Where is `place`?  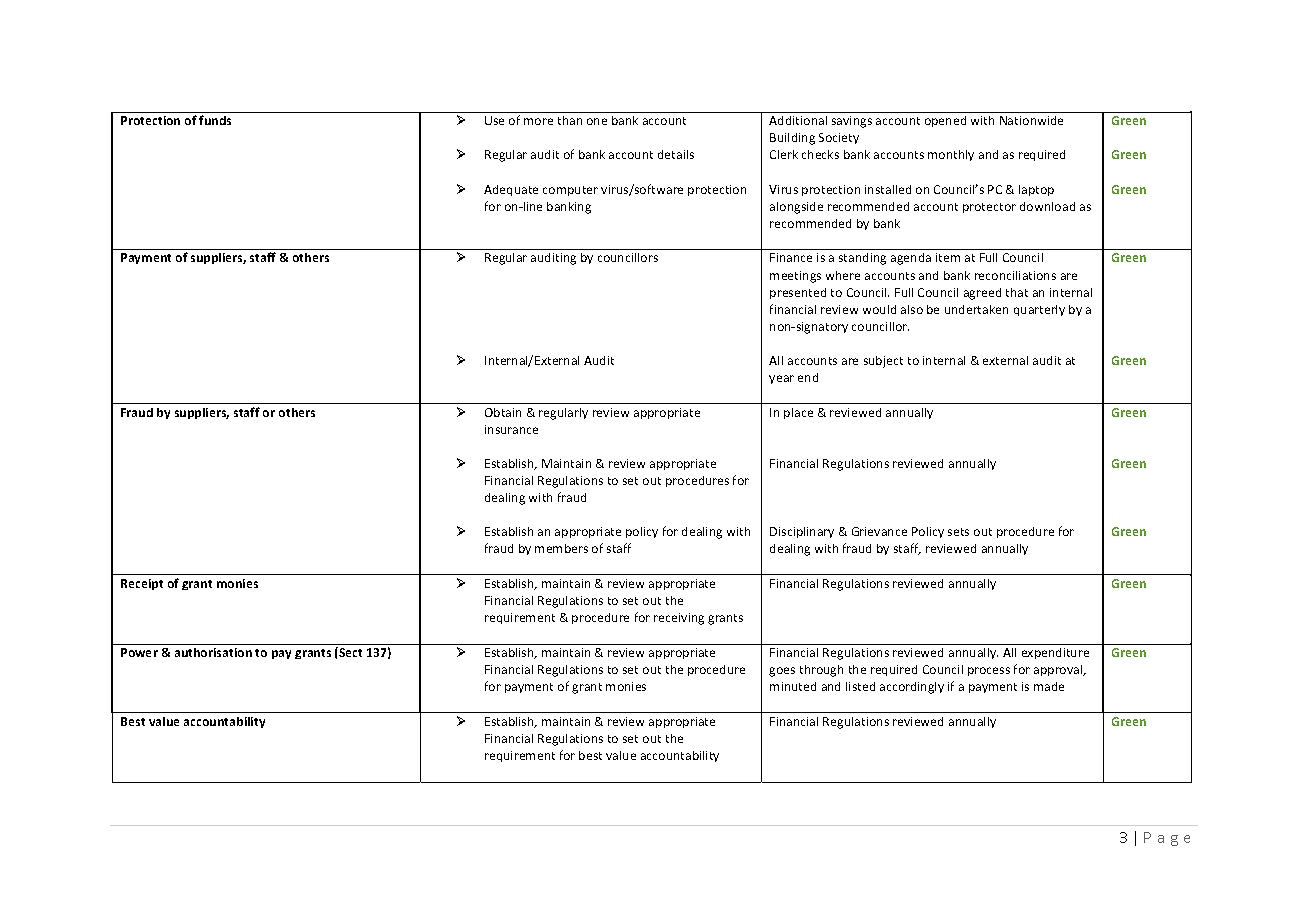 place is located at coordinates (798, 413).
